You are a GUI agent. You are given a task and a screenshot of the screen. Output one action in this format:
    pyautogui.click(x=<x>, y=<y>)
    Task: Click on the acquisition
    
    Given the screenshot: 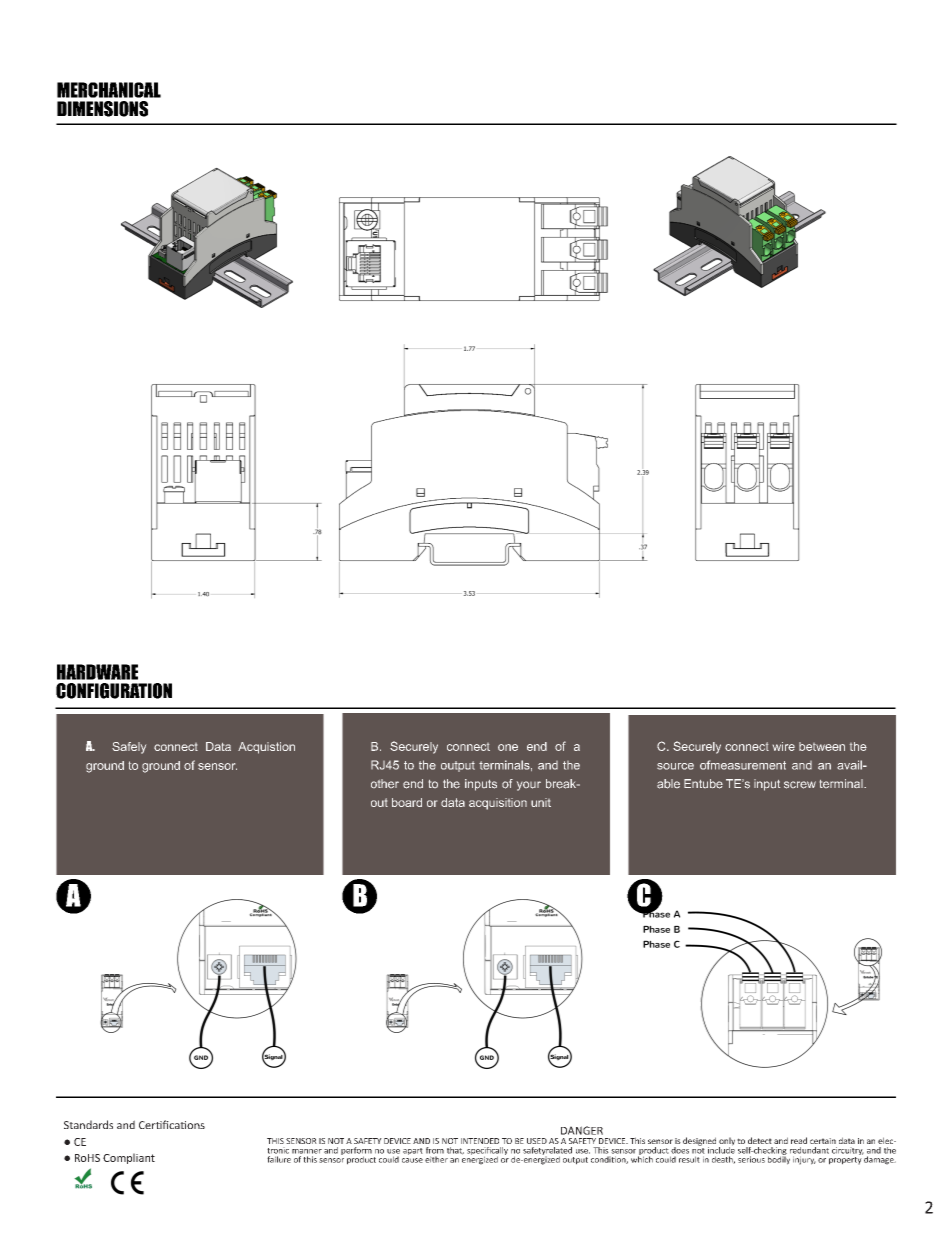 What is the action you would take?
    pyautogui.click(x=498, y=804)
